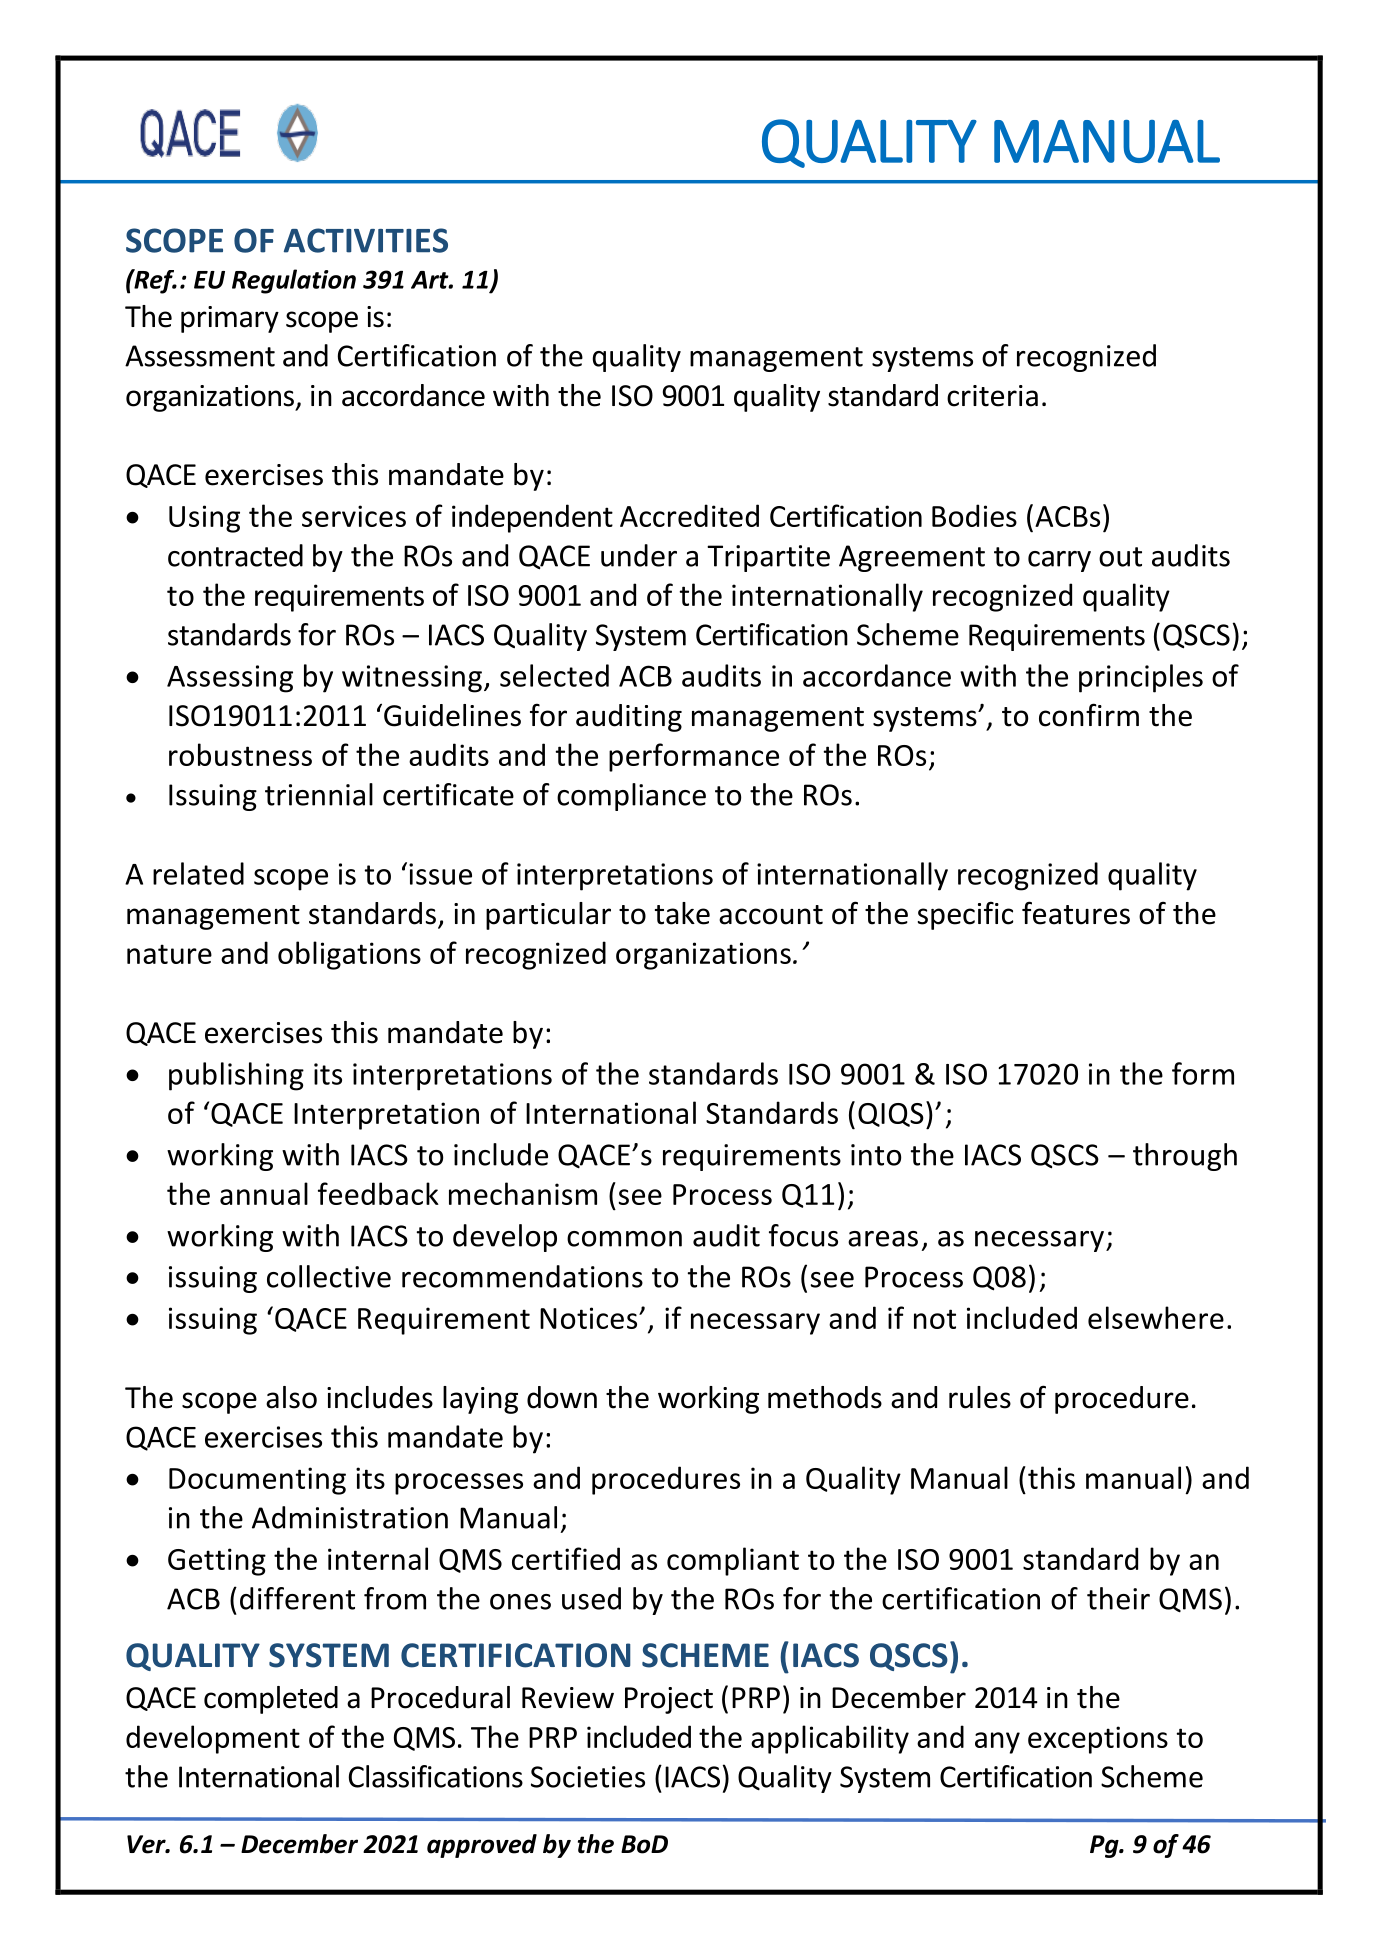  I want to click on Societies, so click(588, 1777).
